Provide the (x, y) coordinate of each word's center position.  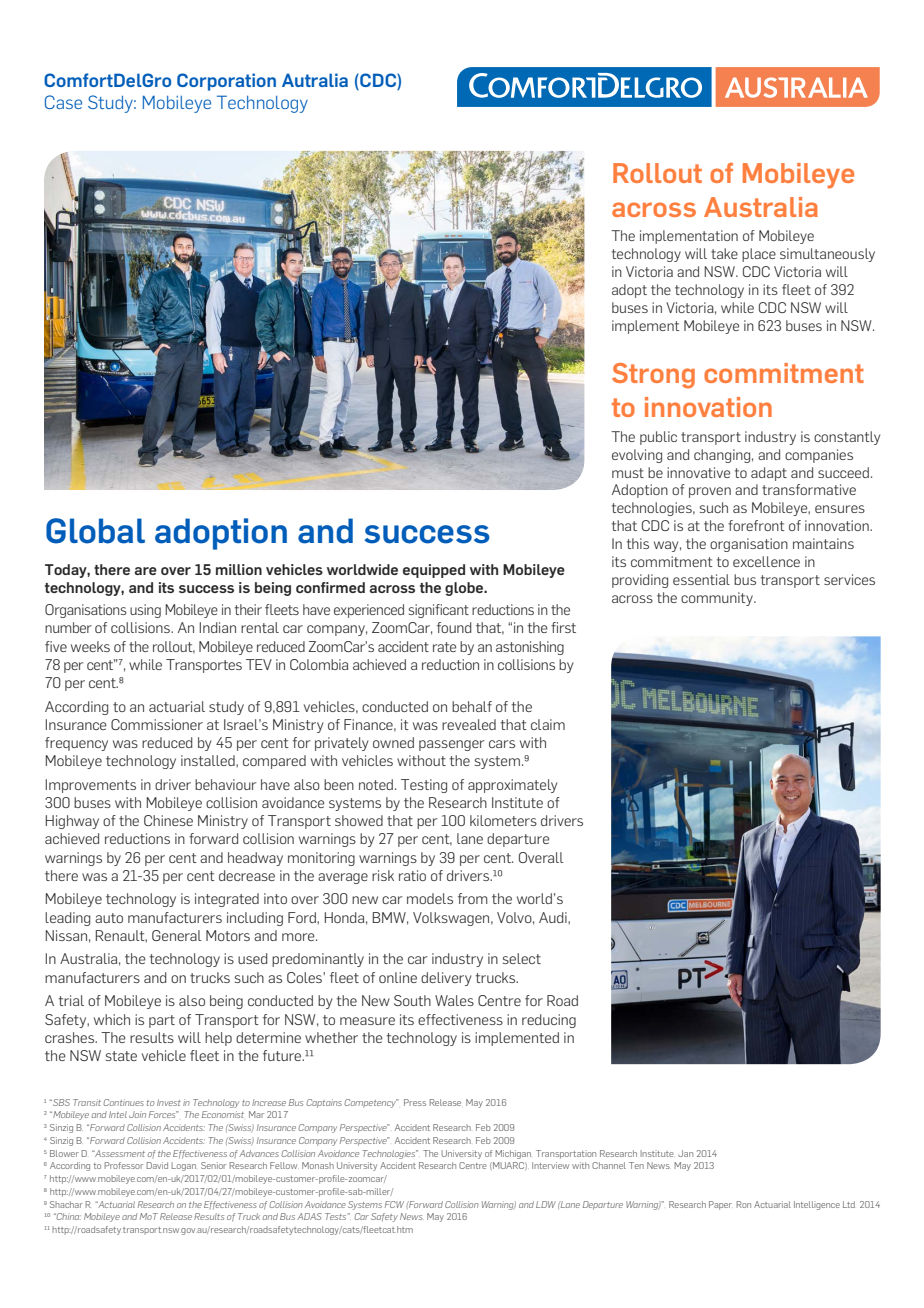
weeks (90, 646)
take (724, 253)
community (718, 599)
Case (63, 102)
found (454, 627)
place (759, 255)
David (157, 1165)
